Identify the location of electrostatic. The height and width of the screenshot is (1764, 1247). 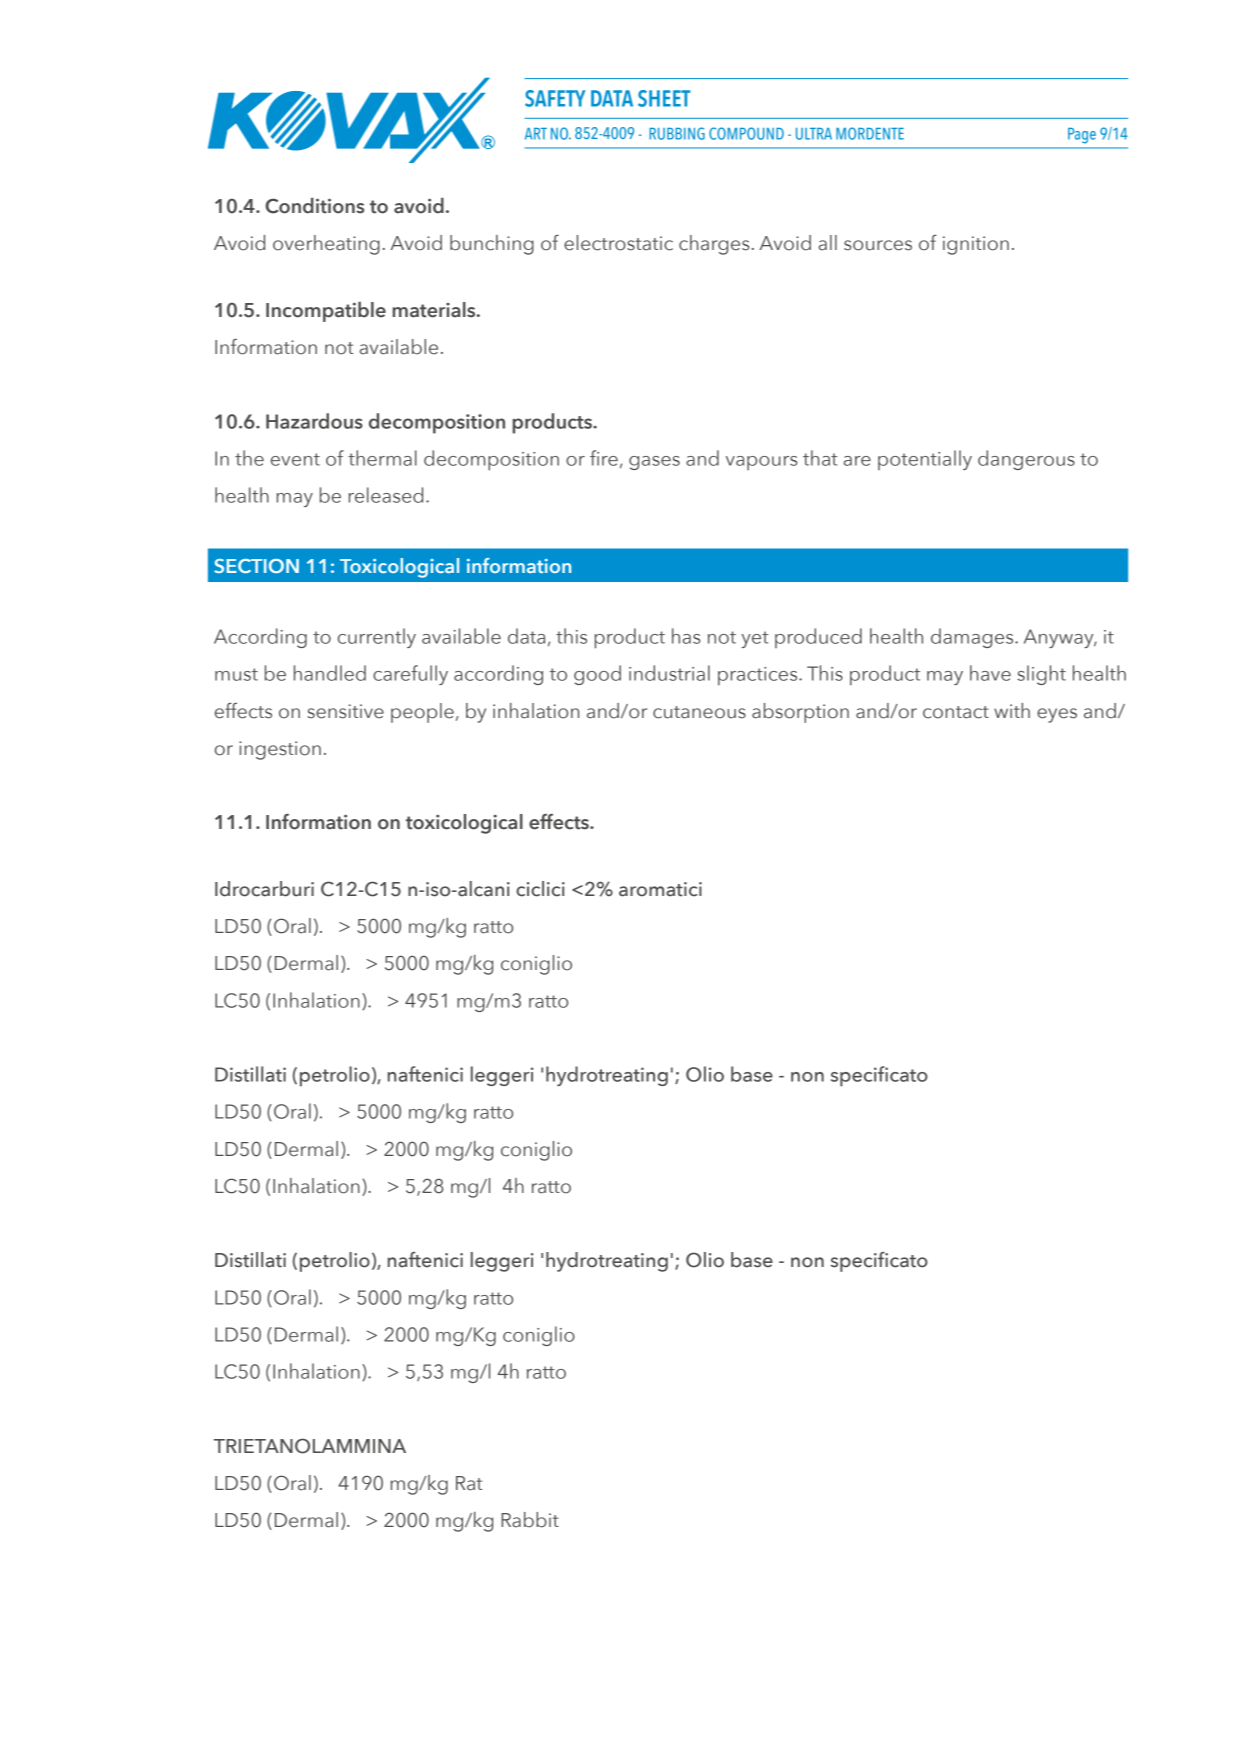
(618, 243).
